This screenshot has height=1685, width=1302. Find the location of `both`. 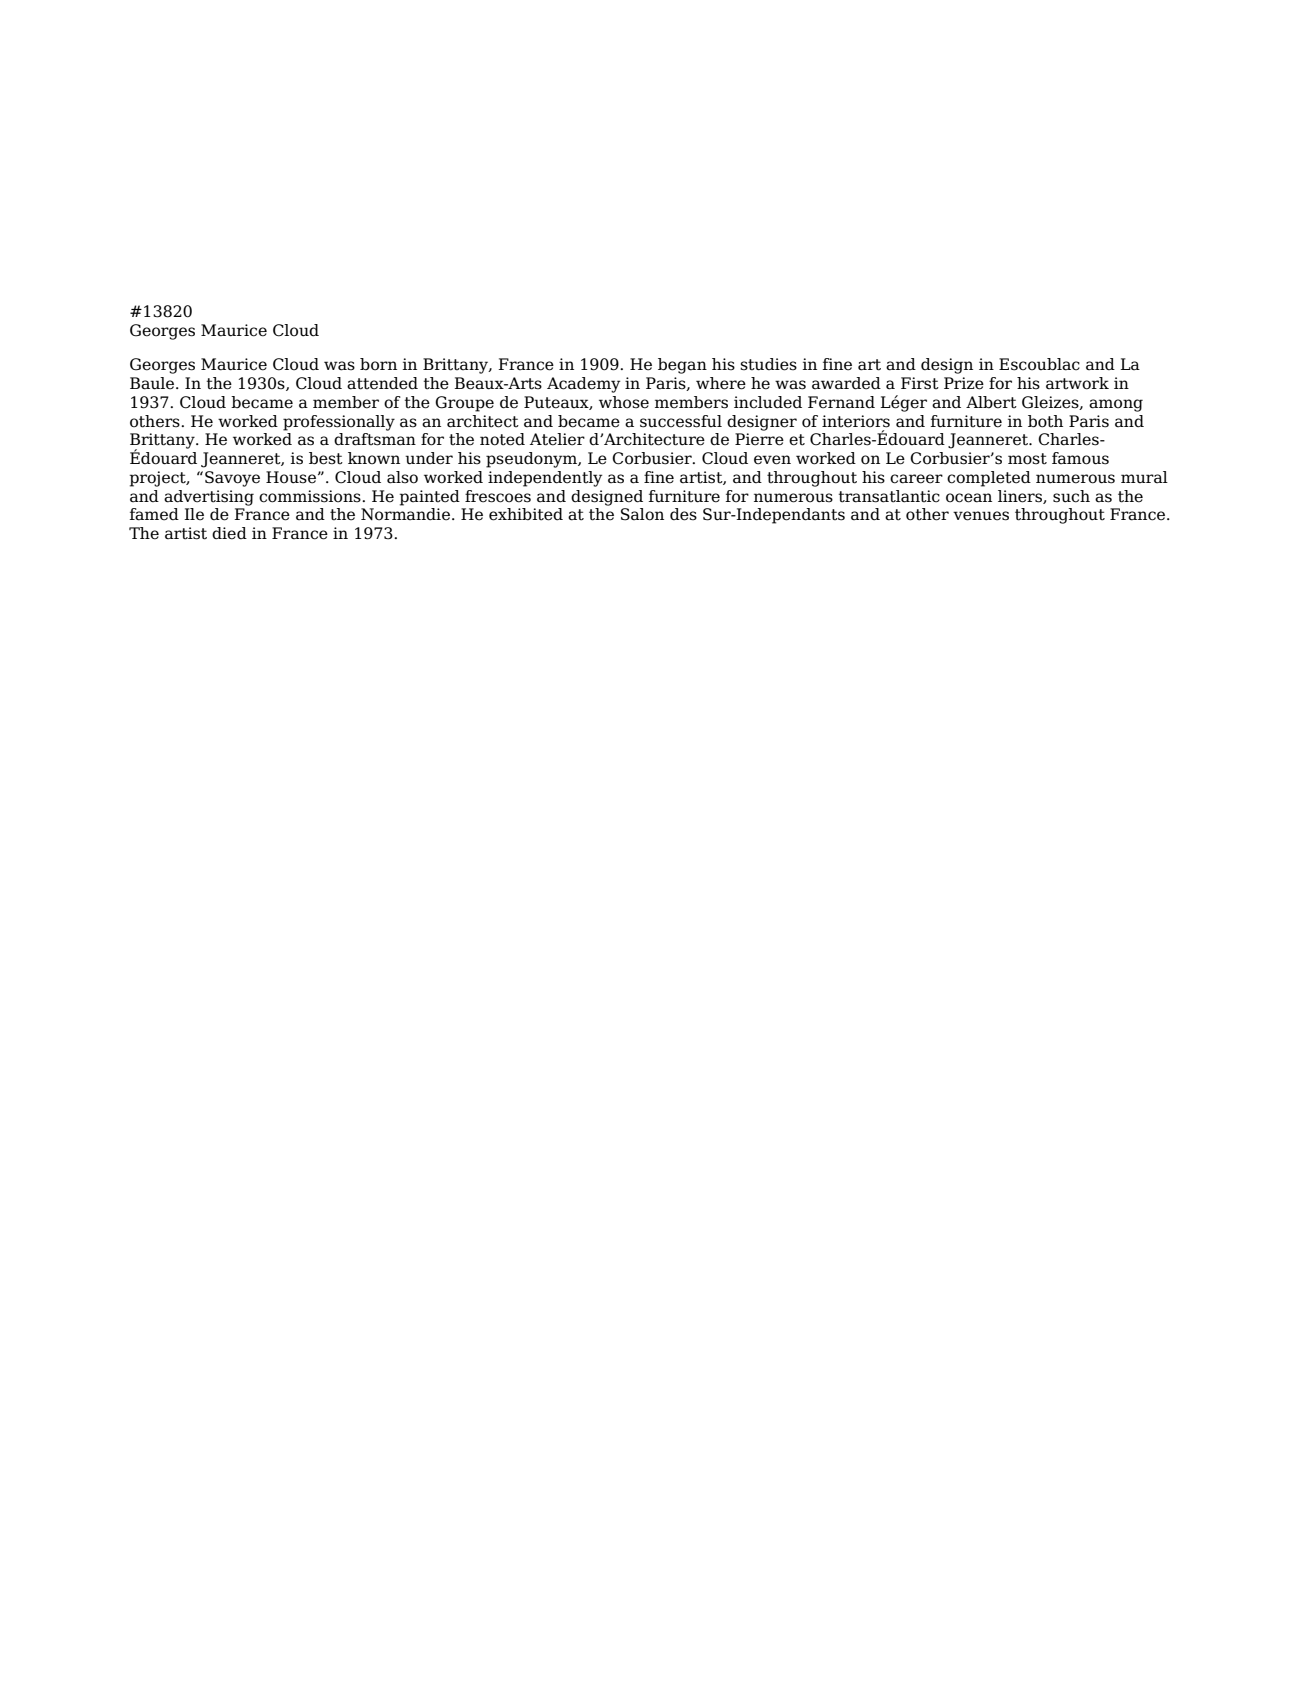

both is located at coordinates (1045, 421).
